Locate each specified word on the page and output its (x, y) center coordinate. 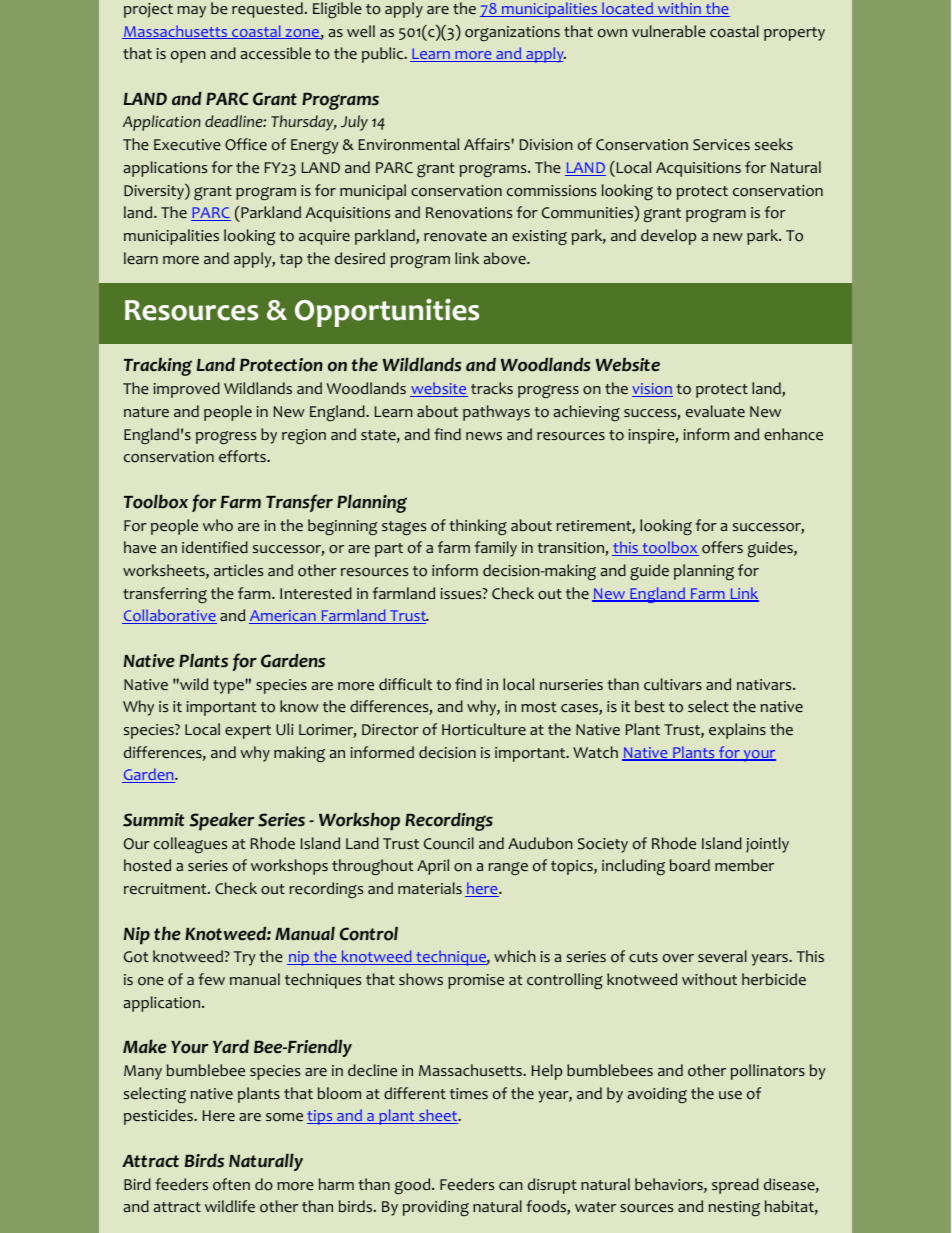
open (188, 57)
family (496, 549)
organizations (512, 33)
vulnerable (669, 31)
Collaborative (169, 616)
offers (722, 547)
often (231, 1184)
